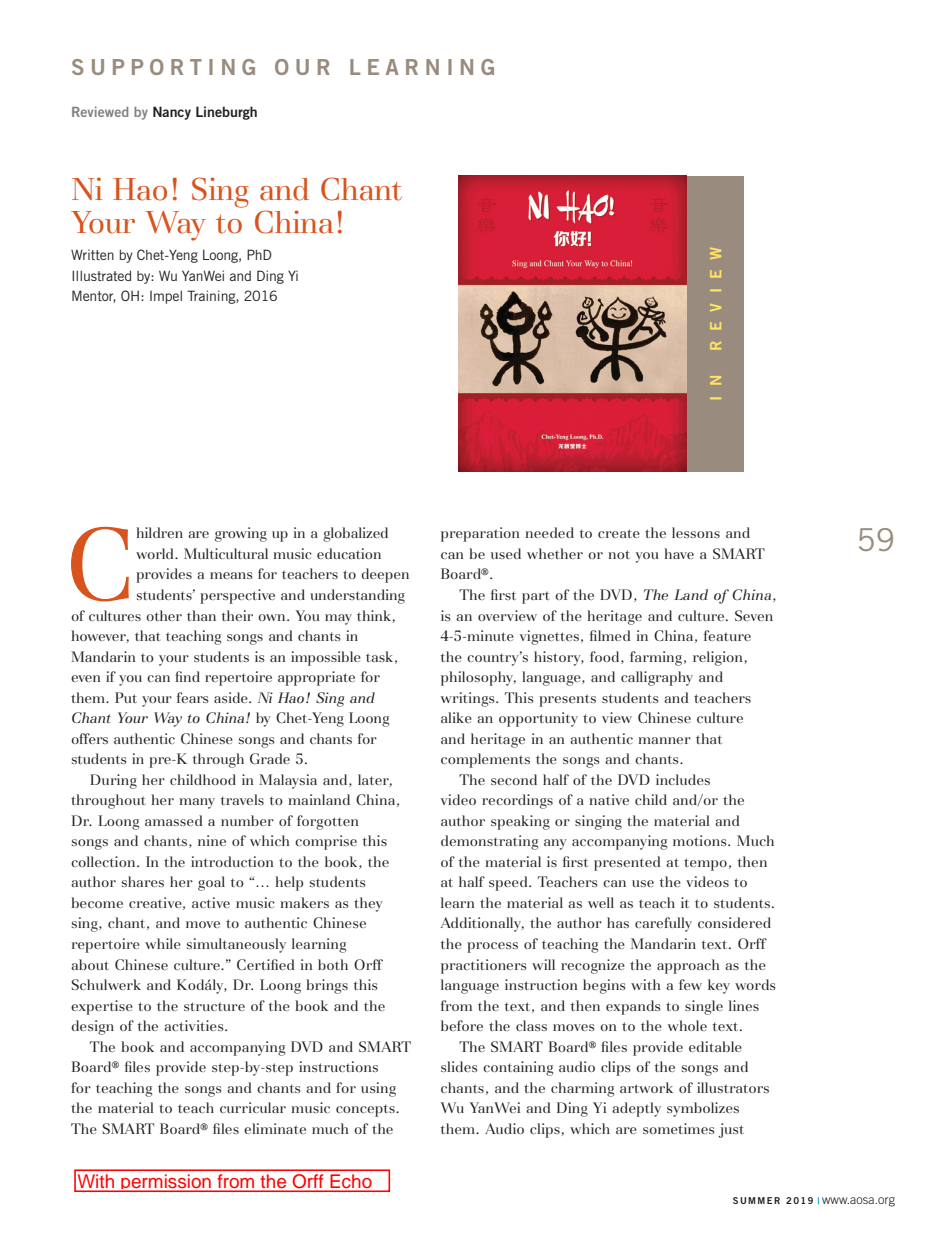 The image size is (952, 1237). Describe the element at coordinates (143, 881) in the screenshot. I see `shares` at that location.
